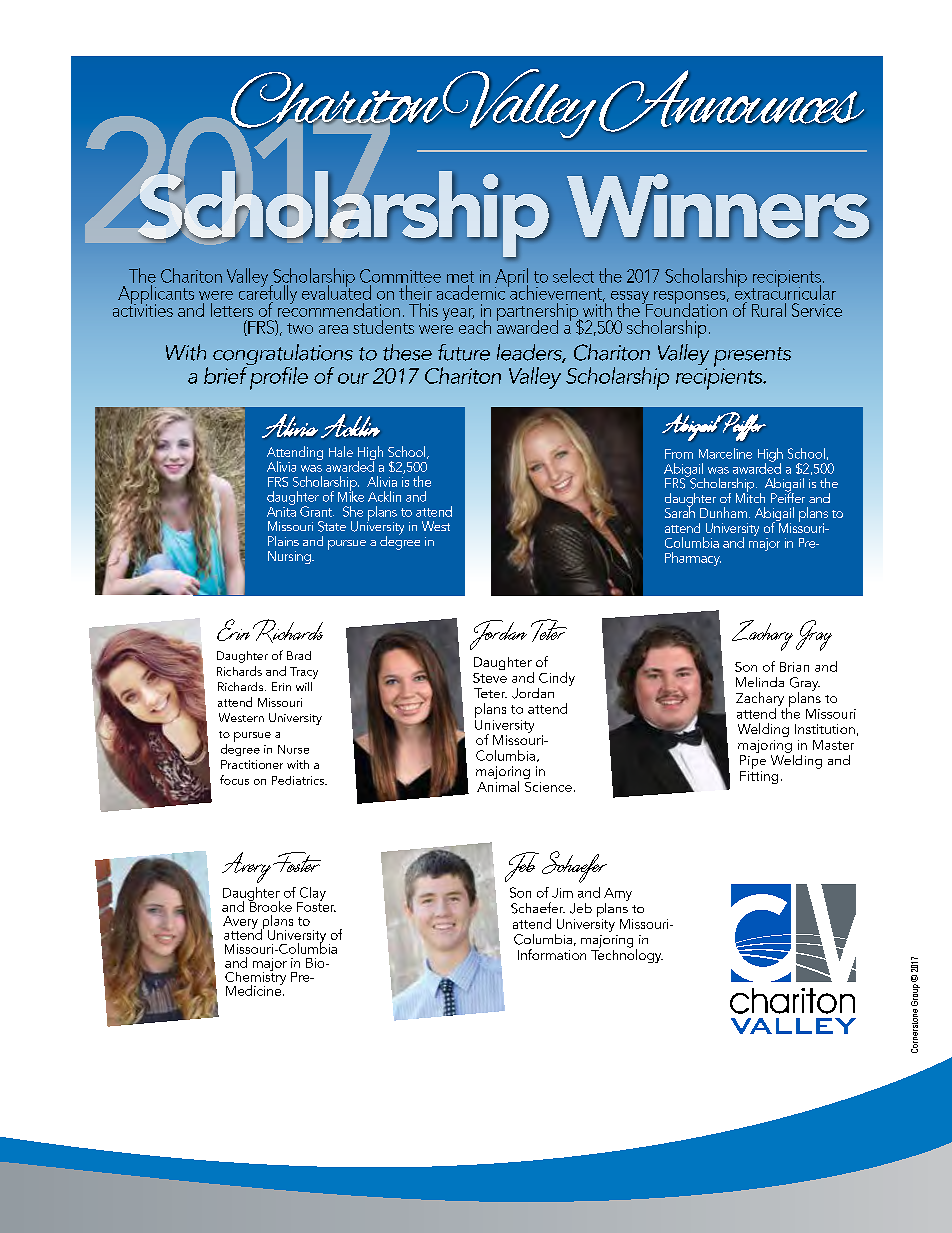 This document has height=1233, width=952. I want to click on future, so click(464, 352).
